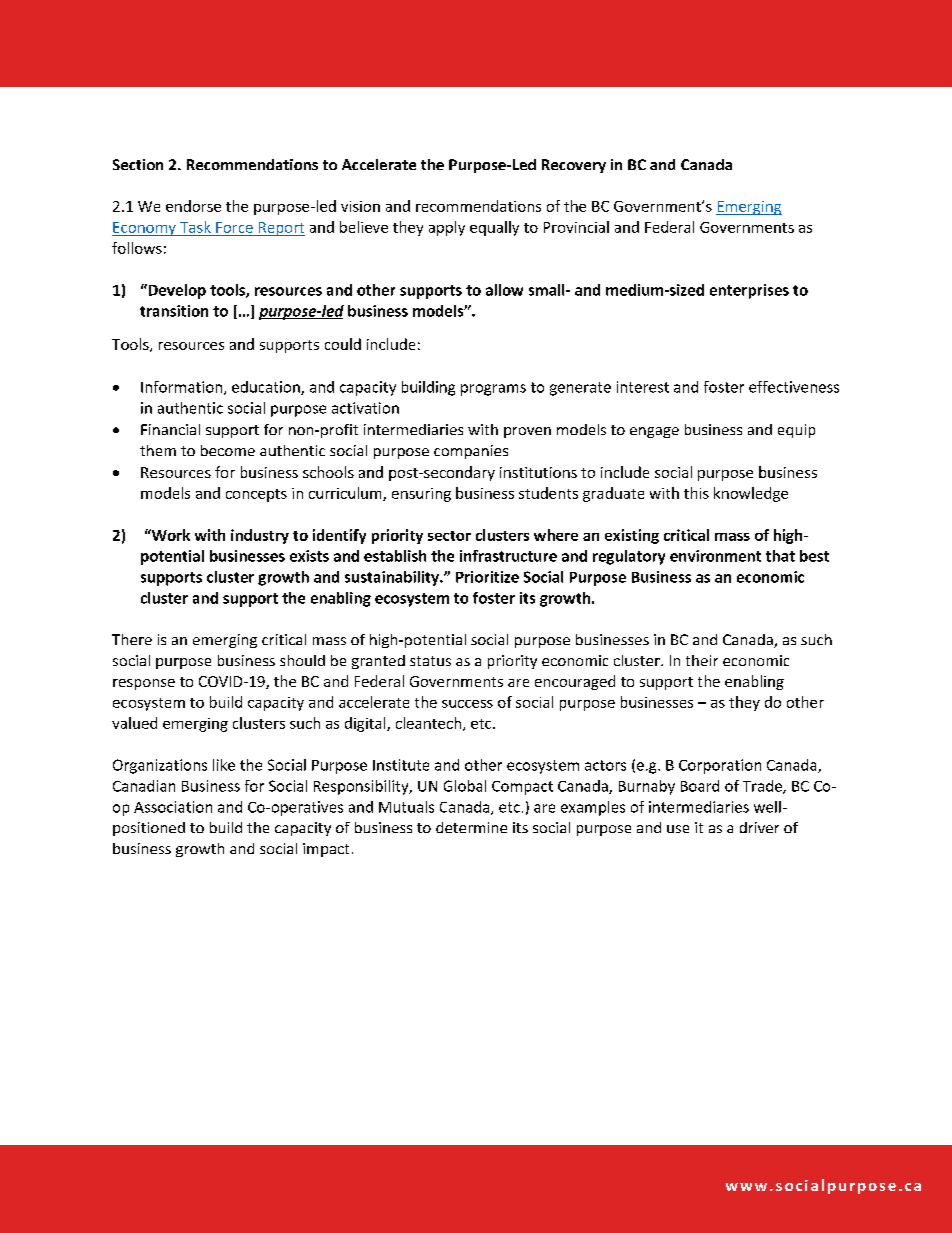  Describe the element at coordinates (494, 228) in the screenshot. I see `equally` at that location.
